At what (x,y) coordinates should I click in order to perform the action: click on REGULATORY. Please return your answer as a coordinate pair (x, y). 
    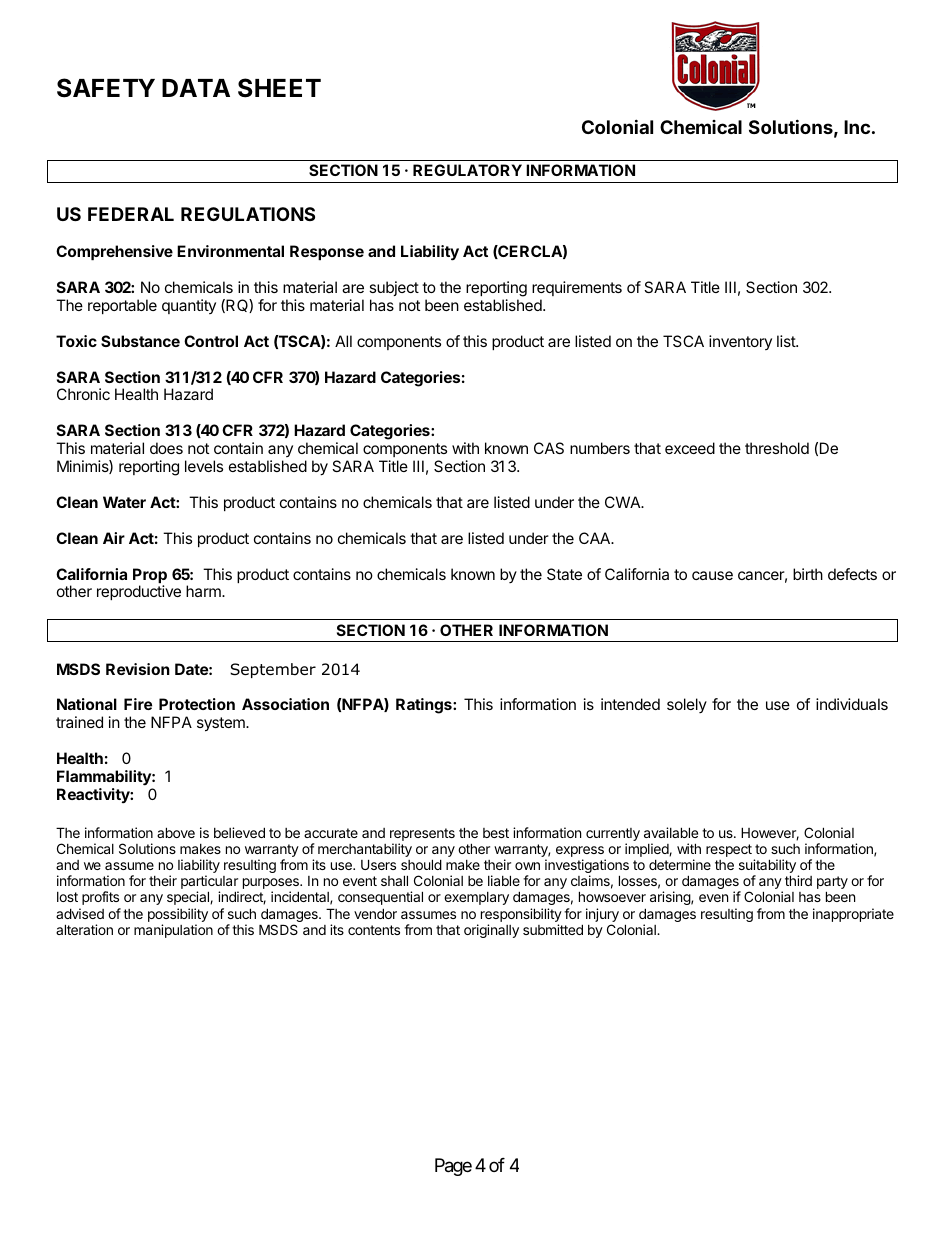
    Looking at the image, I should click on (467, 170).
